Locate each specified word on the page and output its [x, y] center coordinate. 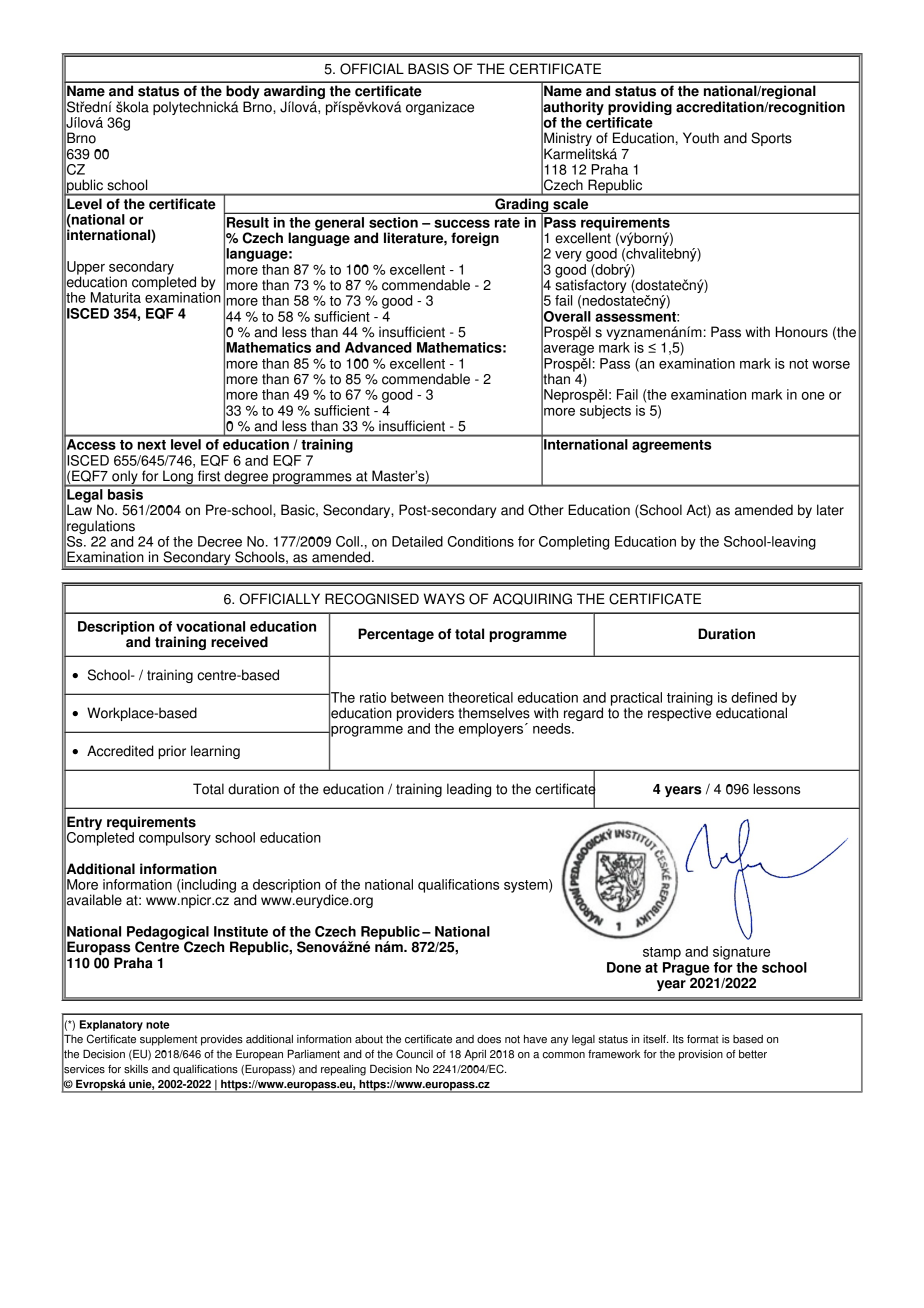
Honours [802, 332]
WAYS [444, 599]
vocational [210, 626]
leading [469, 790]
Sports [771, 139]
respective [679, 713]
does [489, 1039]
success [462, 223]
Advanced [378, 347]
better [753, 1054]
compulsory [175, 839]
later [830, 510]
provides [222, 1040]
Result [248, 222]
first [209, 476]
